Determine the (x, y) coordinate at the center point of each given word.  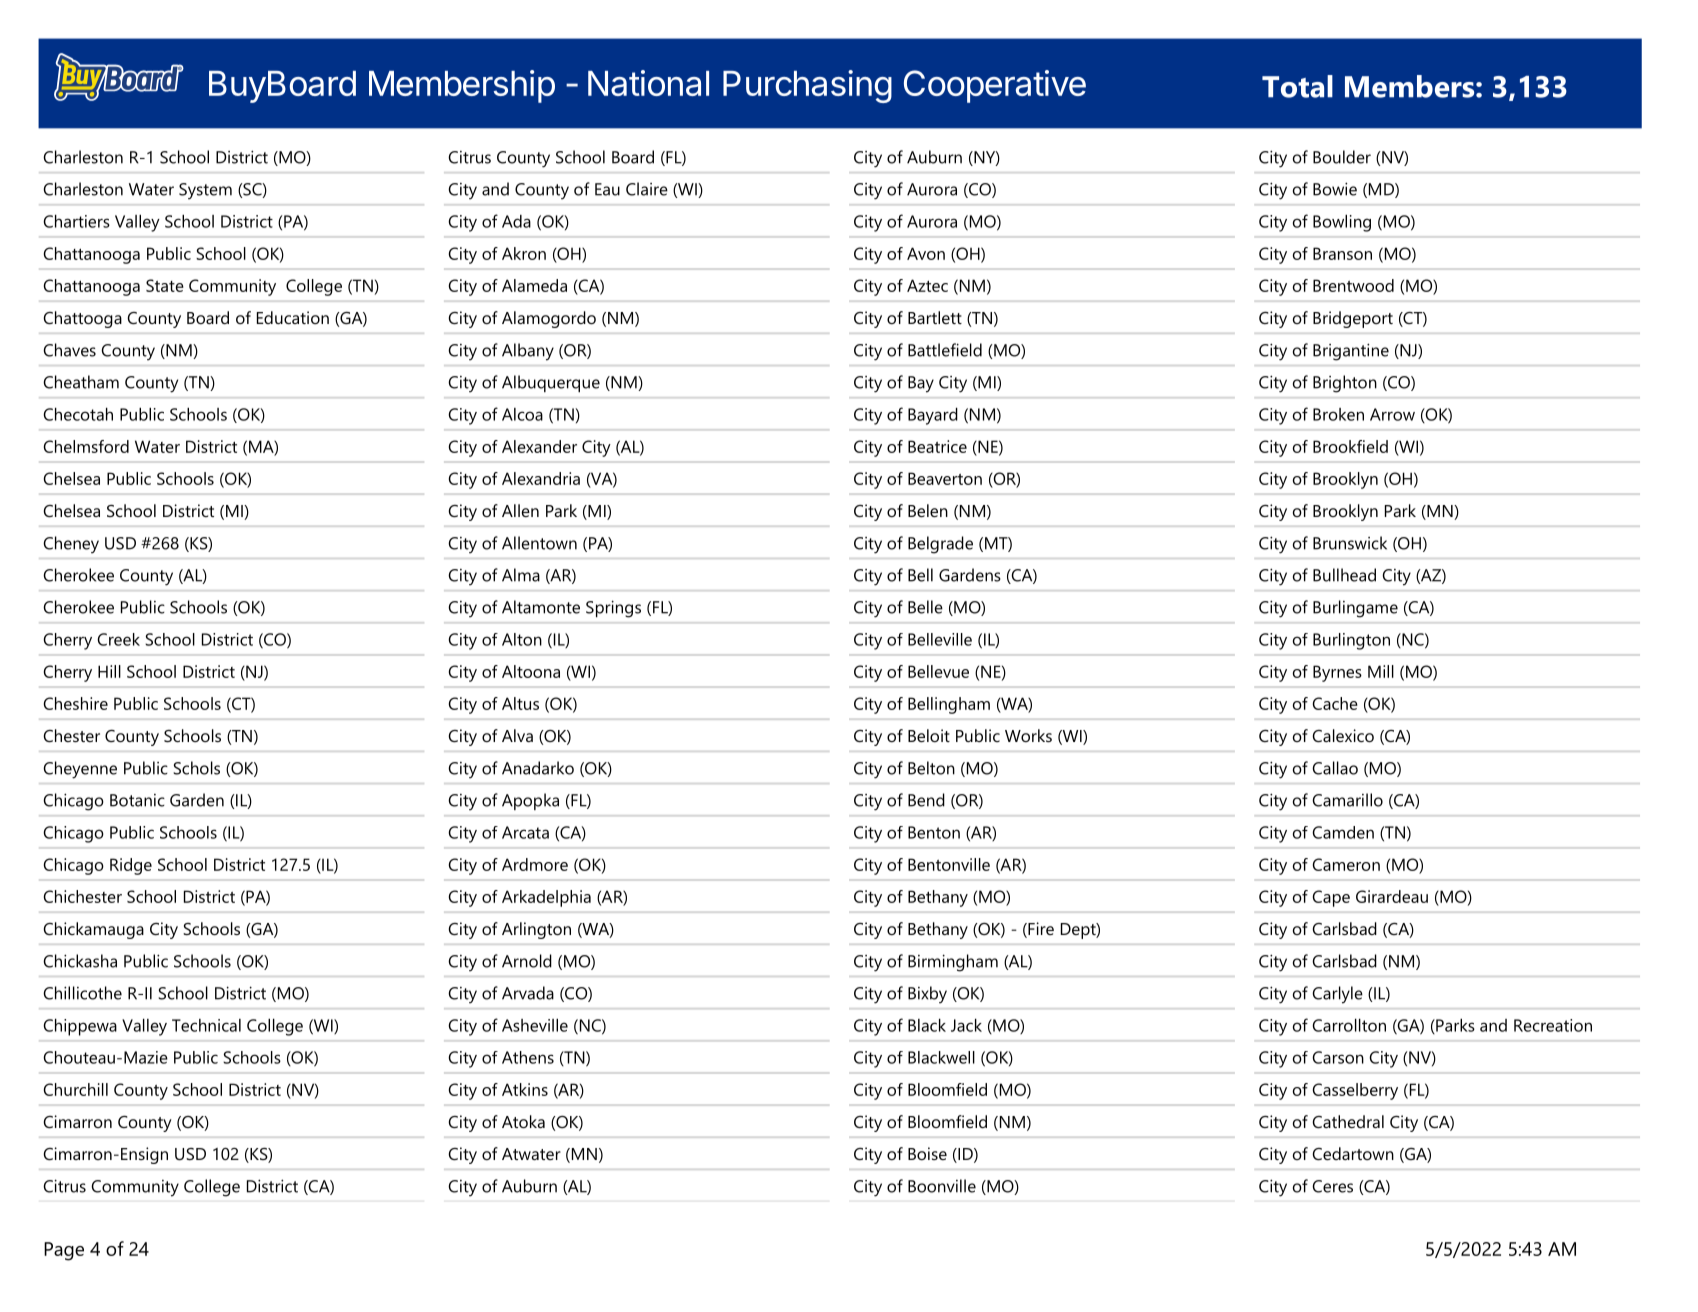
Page (64, 1251)
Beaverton (945, 478)
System (205, 191)
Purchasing (807, 86)
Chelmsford (86, 446)
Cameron (1346, 864)
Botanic (137, 800)
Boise (927, 1153)
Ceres (1332, 1186)
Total (1297, 86)
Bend (926, 800)
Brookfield (1350, 446)
